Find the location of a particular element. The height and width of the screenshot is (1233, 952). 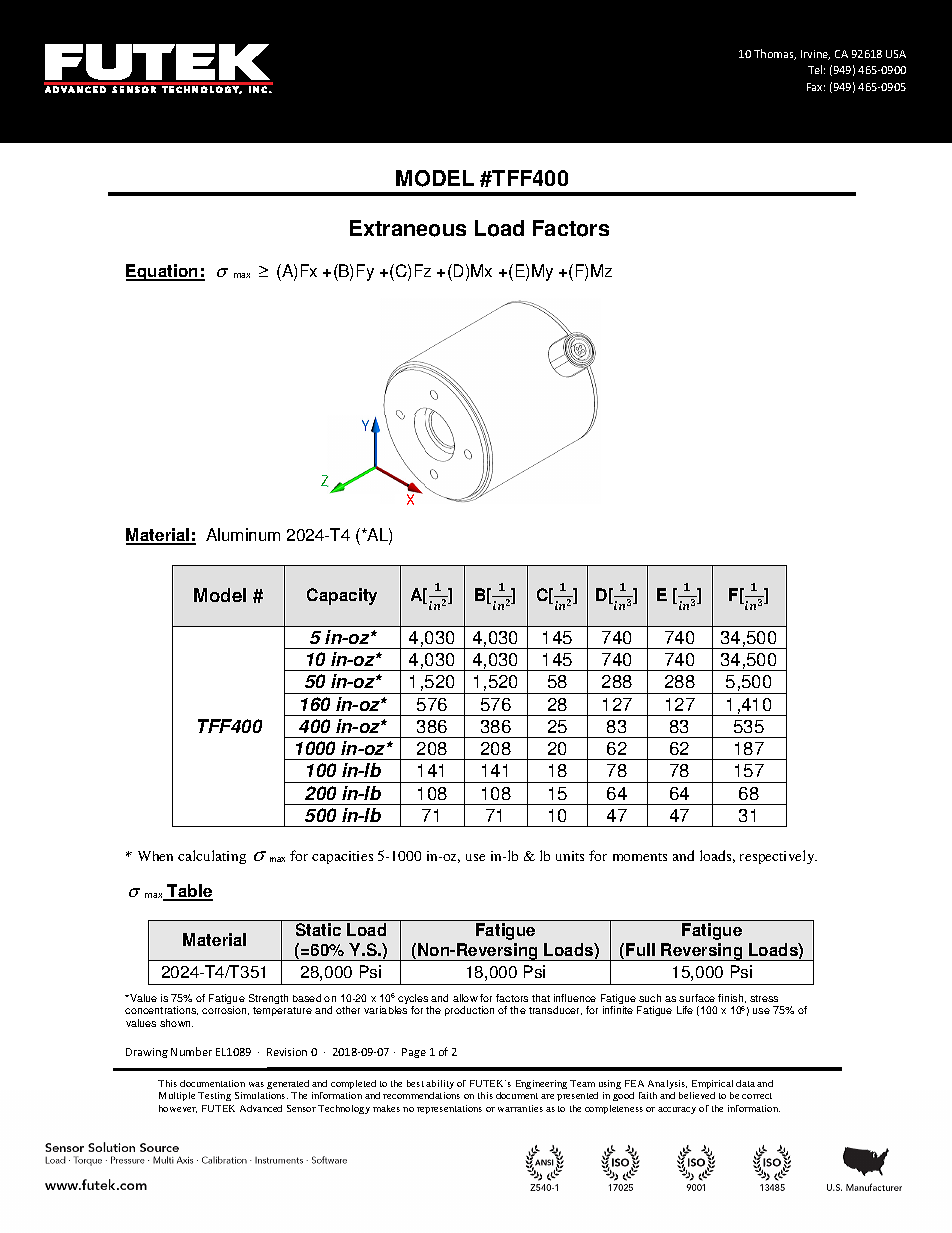

respectively is located at coordinates (778, 857).
